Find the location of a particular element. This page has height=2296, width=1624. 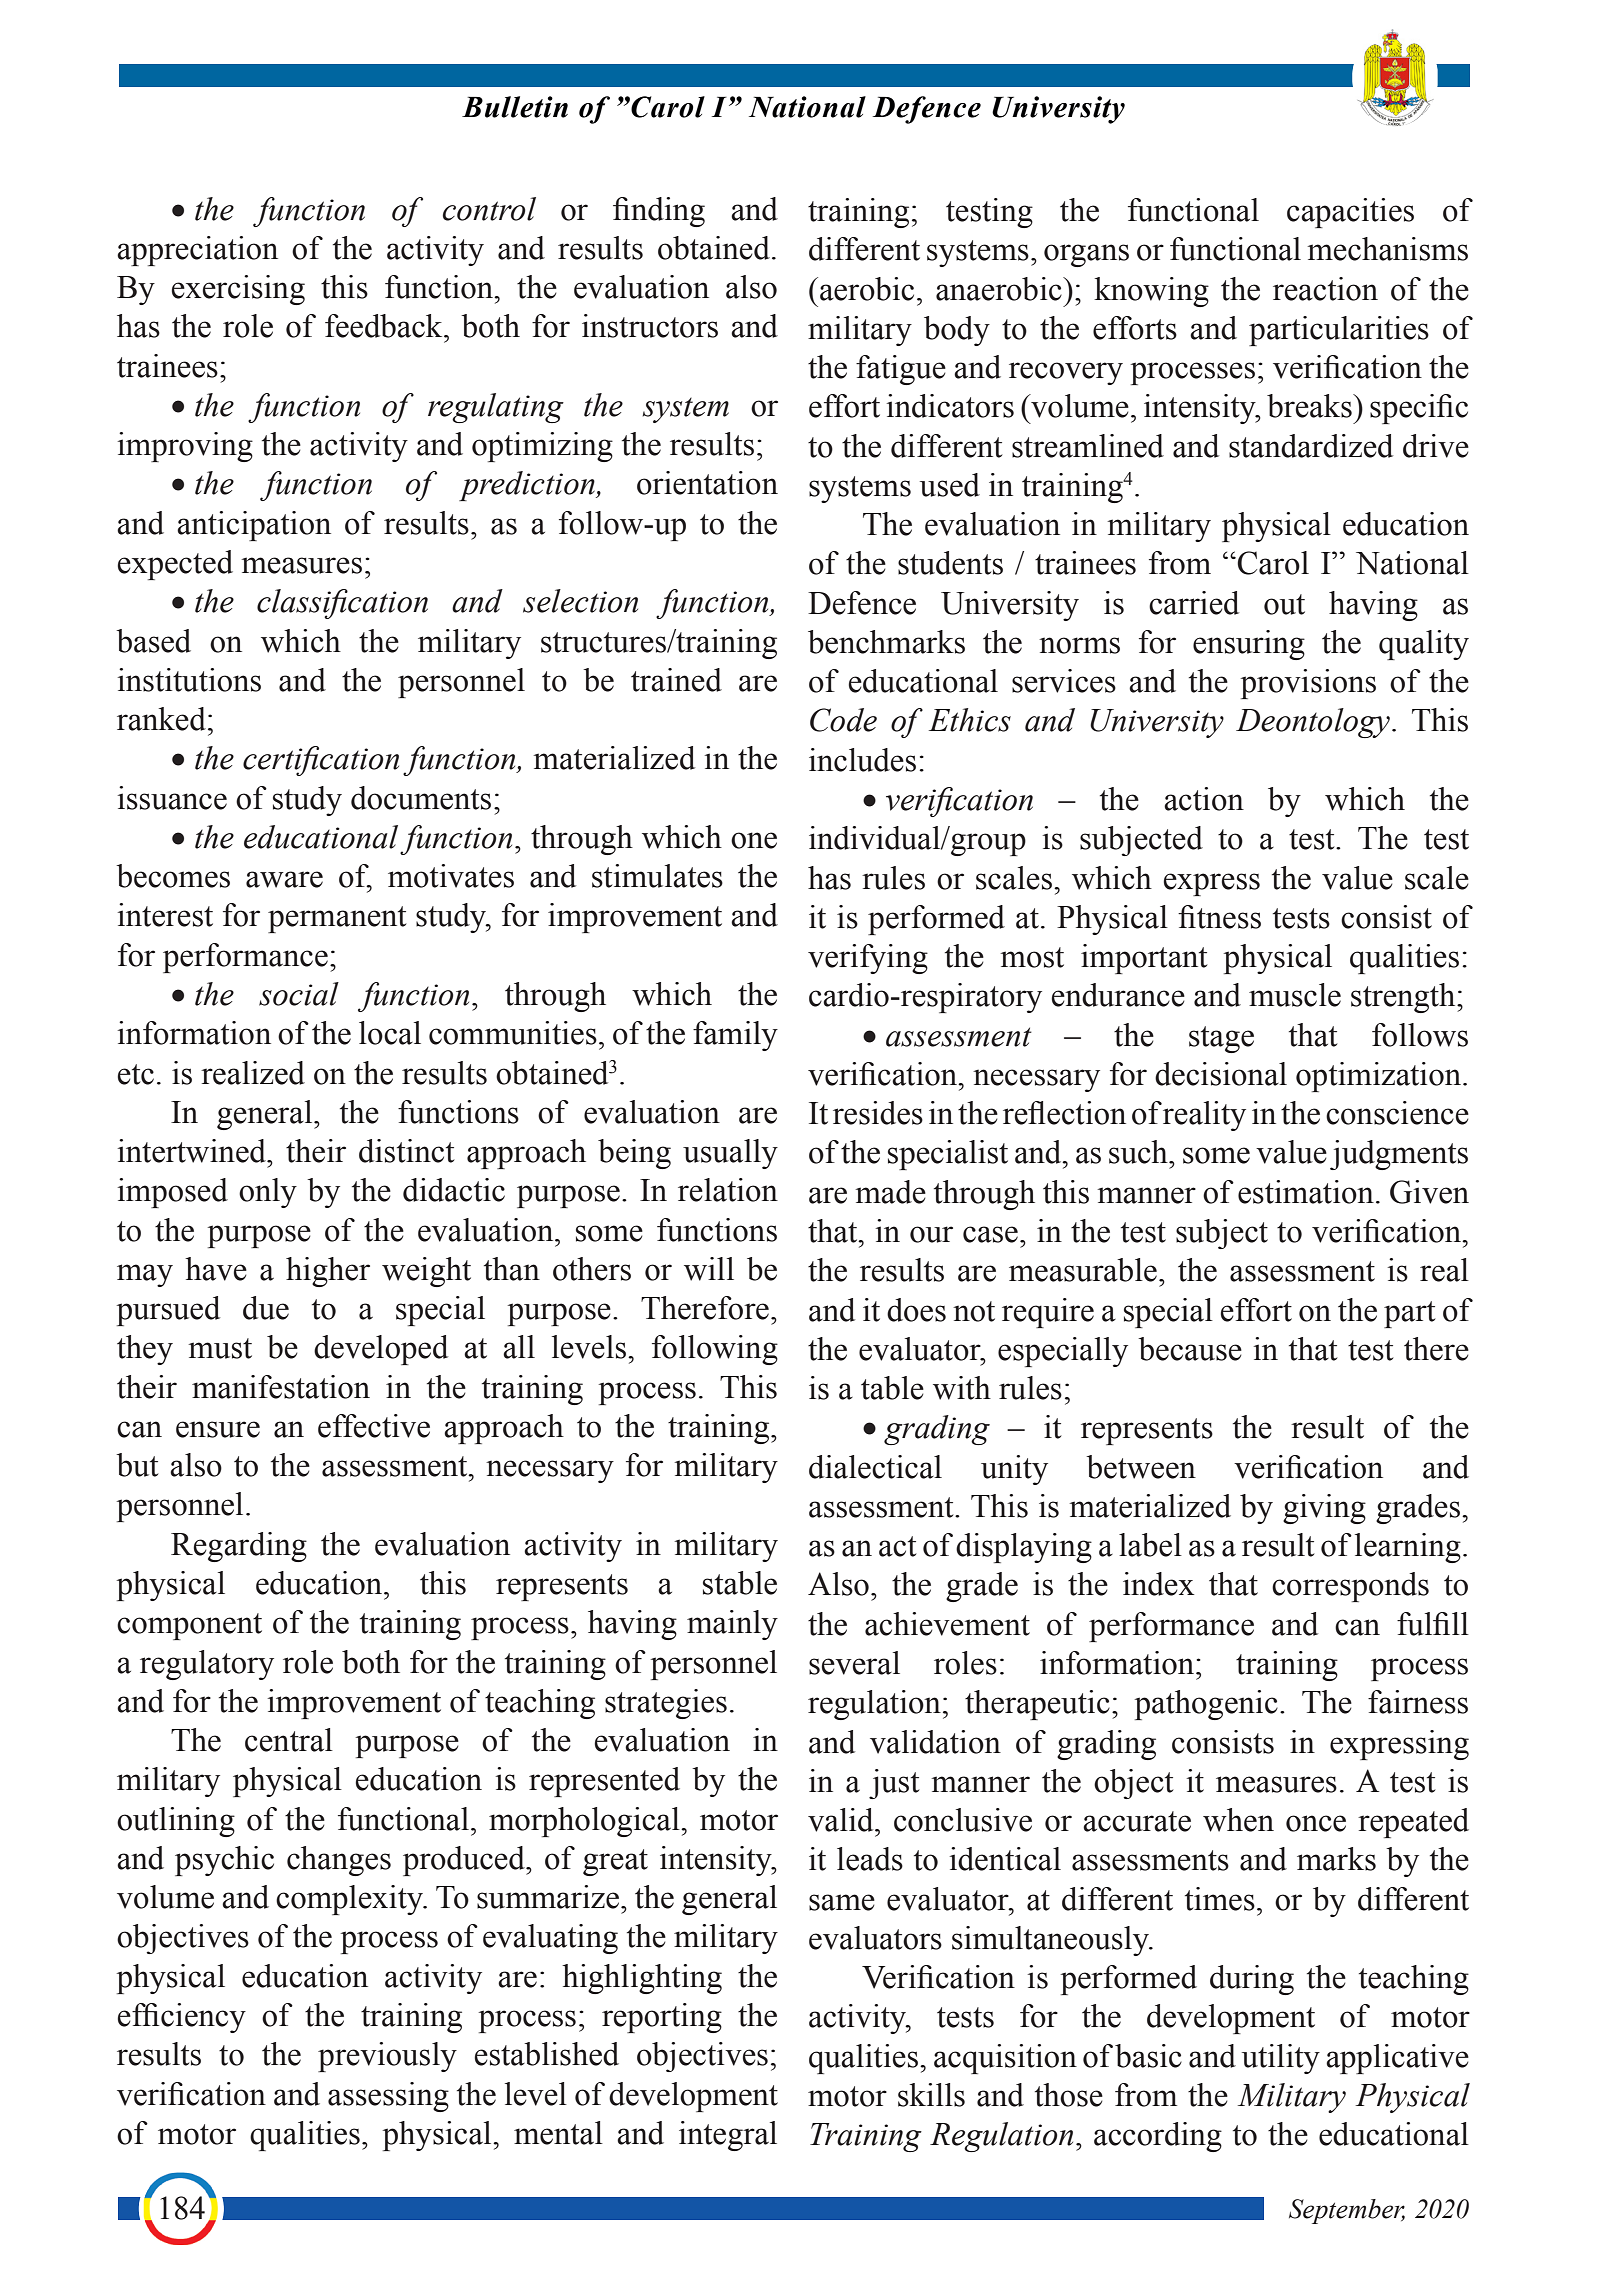

appreciation is located at coordinates (197, 251).
